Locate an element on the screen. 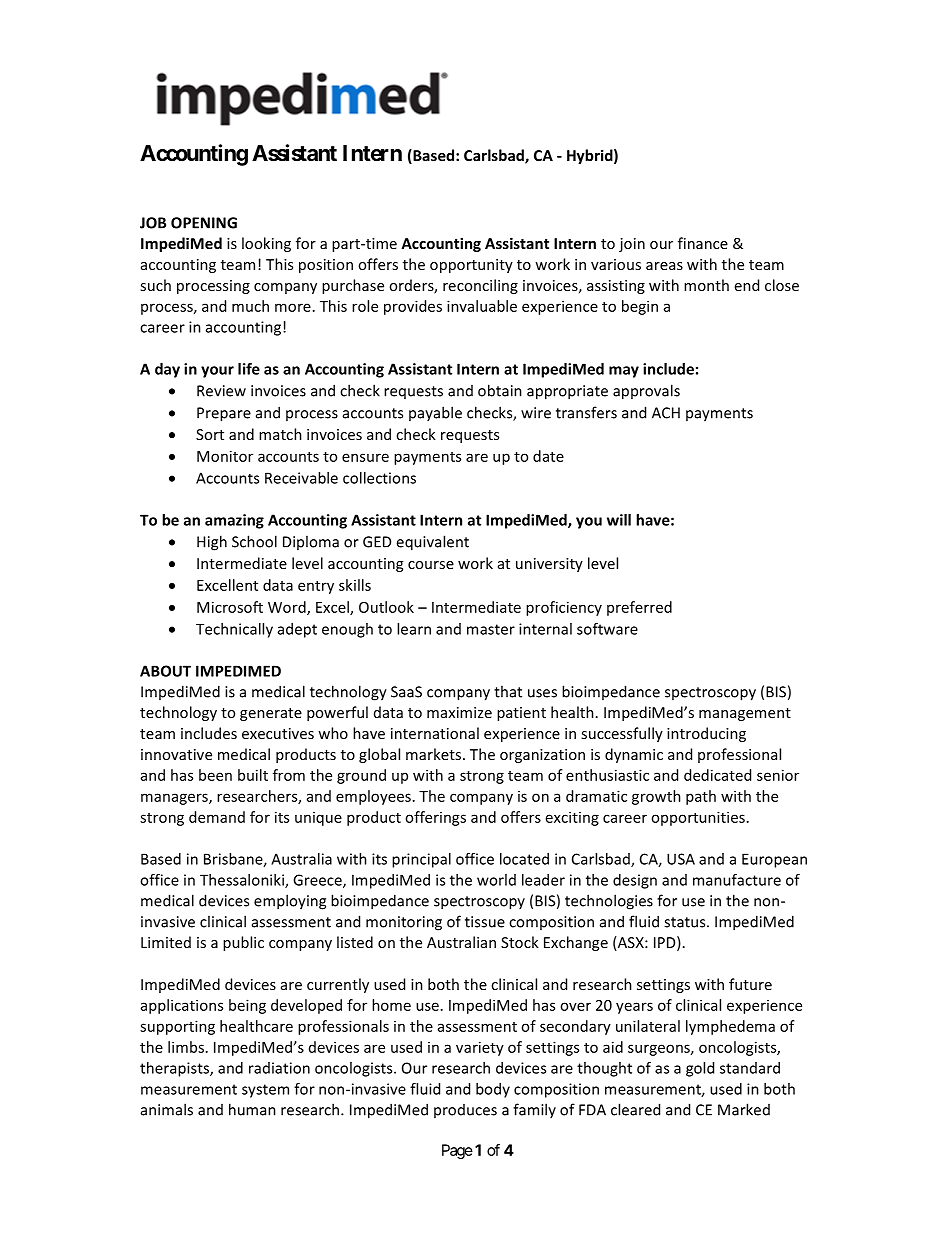 Image resolution: width=952 pixels, height=1233 pixels. maximize is located at coordinates (459, 712).
